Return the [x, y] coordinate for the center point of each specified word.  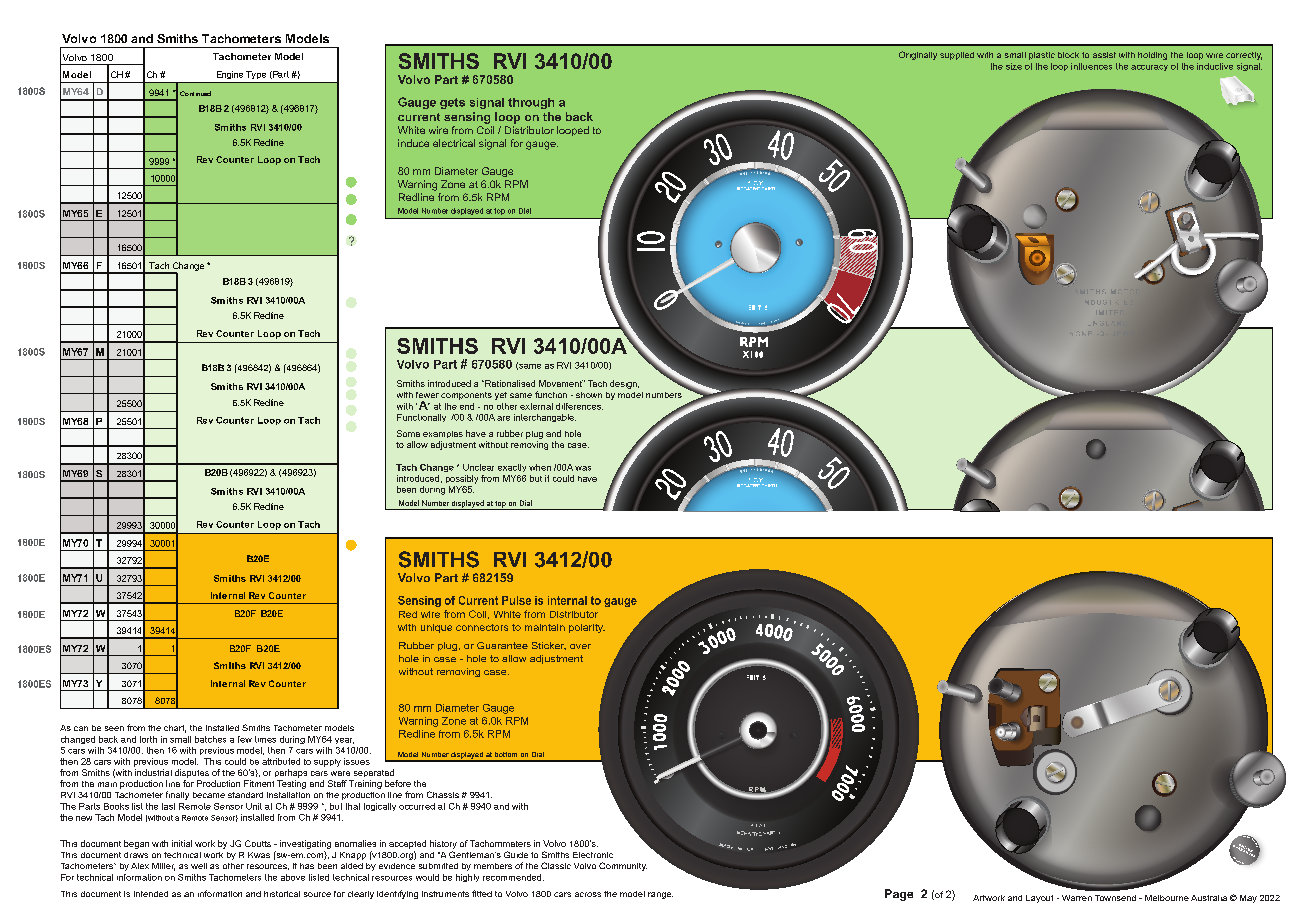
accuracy [1149, 68]
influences [1091, 66]
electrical [454, 143]
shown [589, 395]
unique [436, 628]
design [624, 384]
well [199, 866]
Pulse [516, 600]
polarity [587, 628]
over [580, 646]
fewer [427, 395]
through [531, 103]
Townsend [1115, 898]
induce [413, 143]
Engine [230, 75]
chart [175, 729]
